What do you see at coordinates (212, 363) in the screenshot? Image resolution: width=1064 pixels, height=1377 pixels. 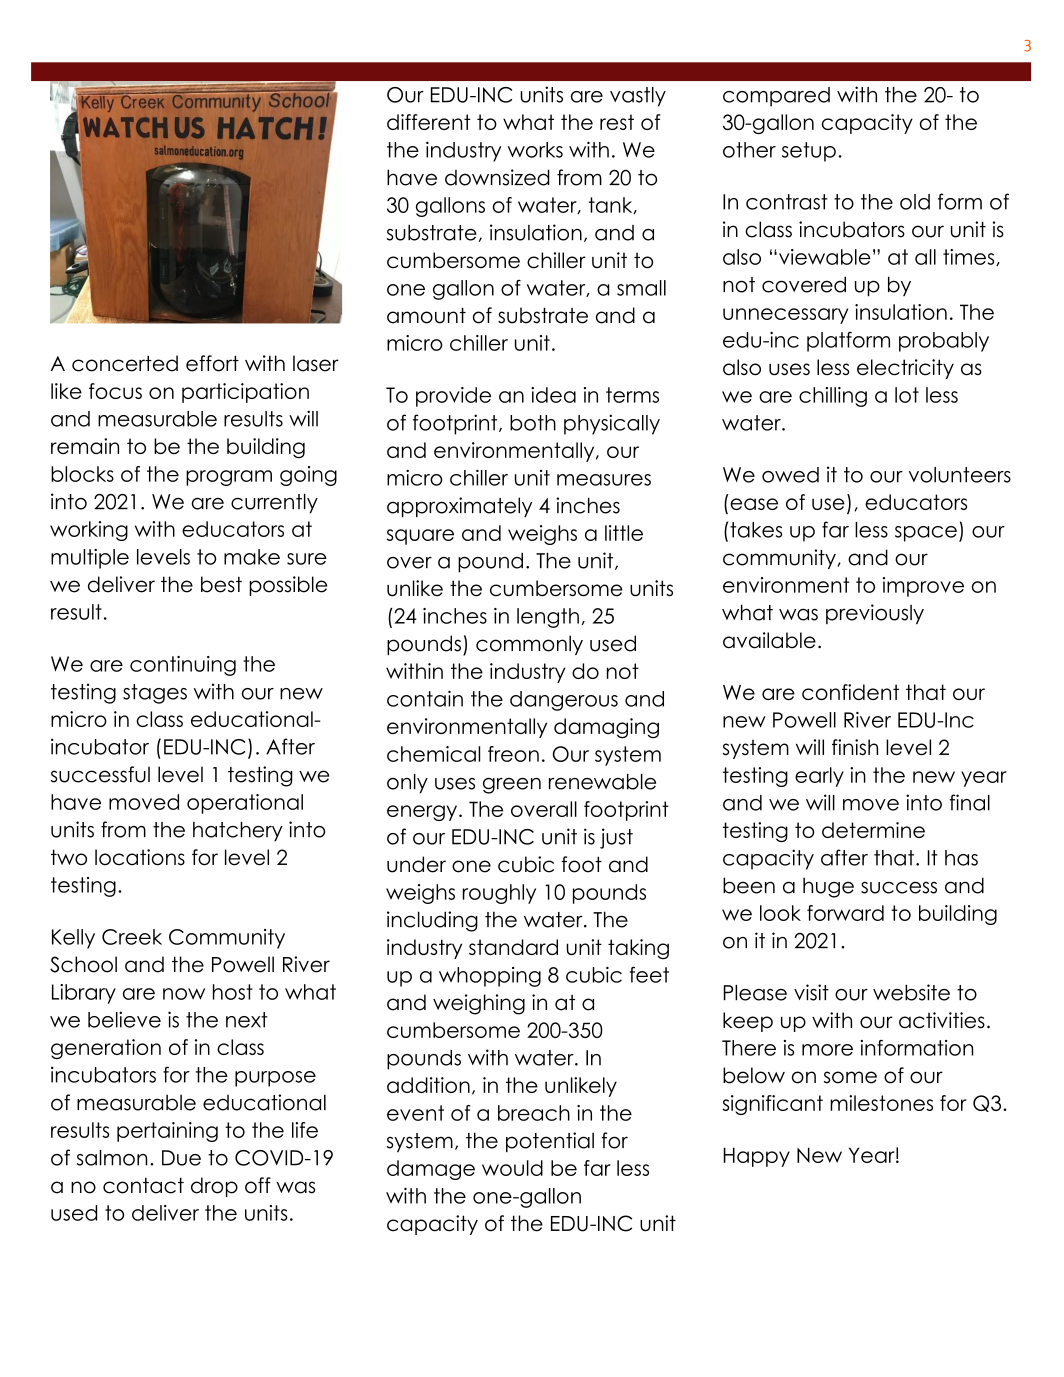 I see `effort` at bounding box center [212, 363].
